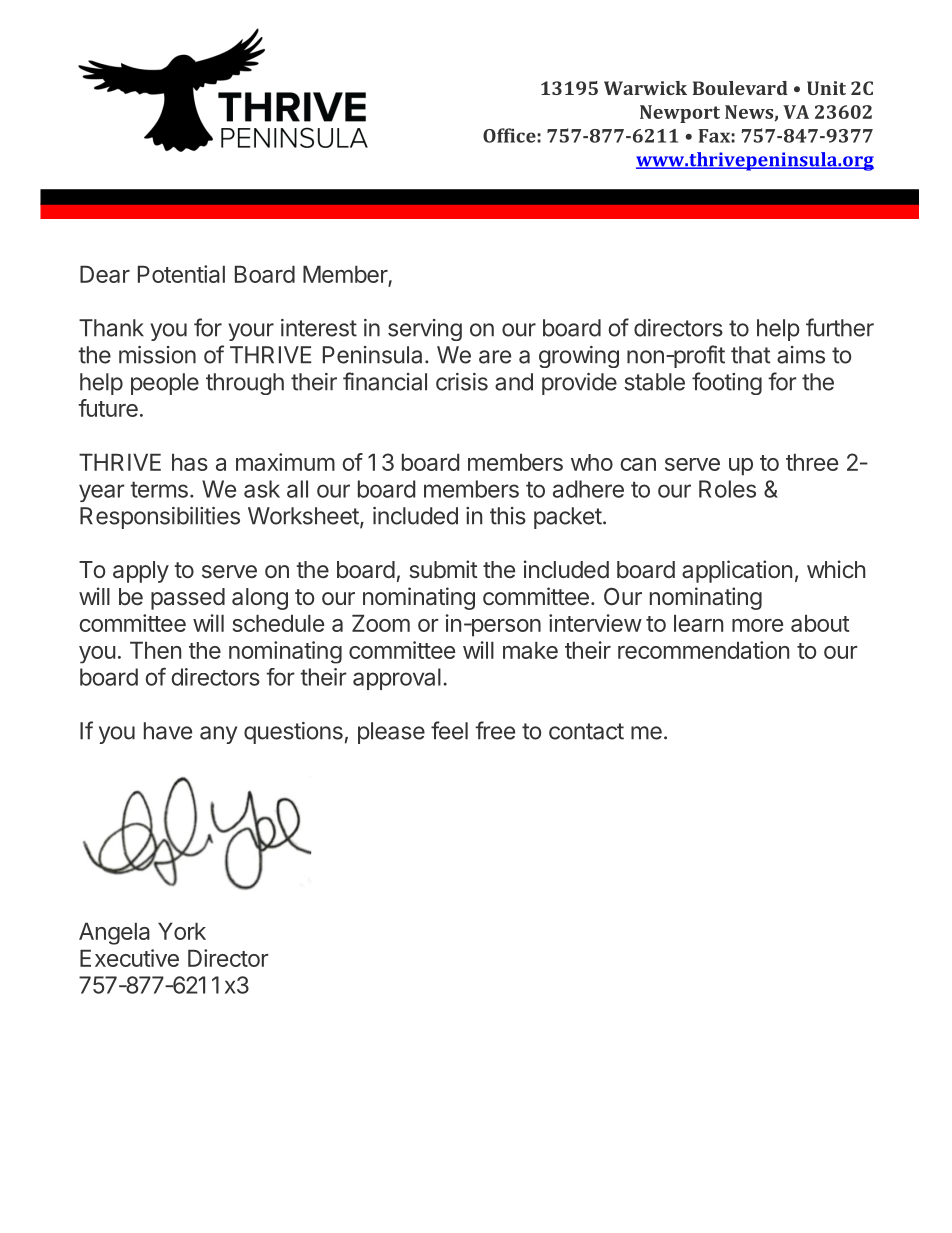 The image size is (952, 1233). I want to click on Responsibilities, so click(160, 518).
